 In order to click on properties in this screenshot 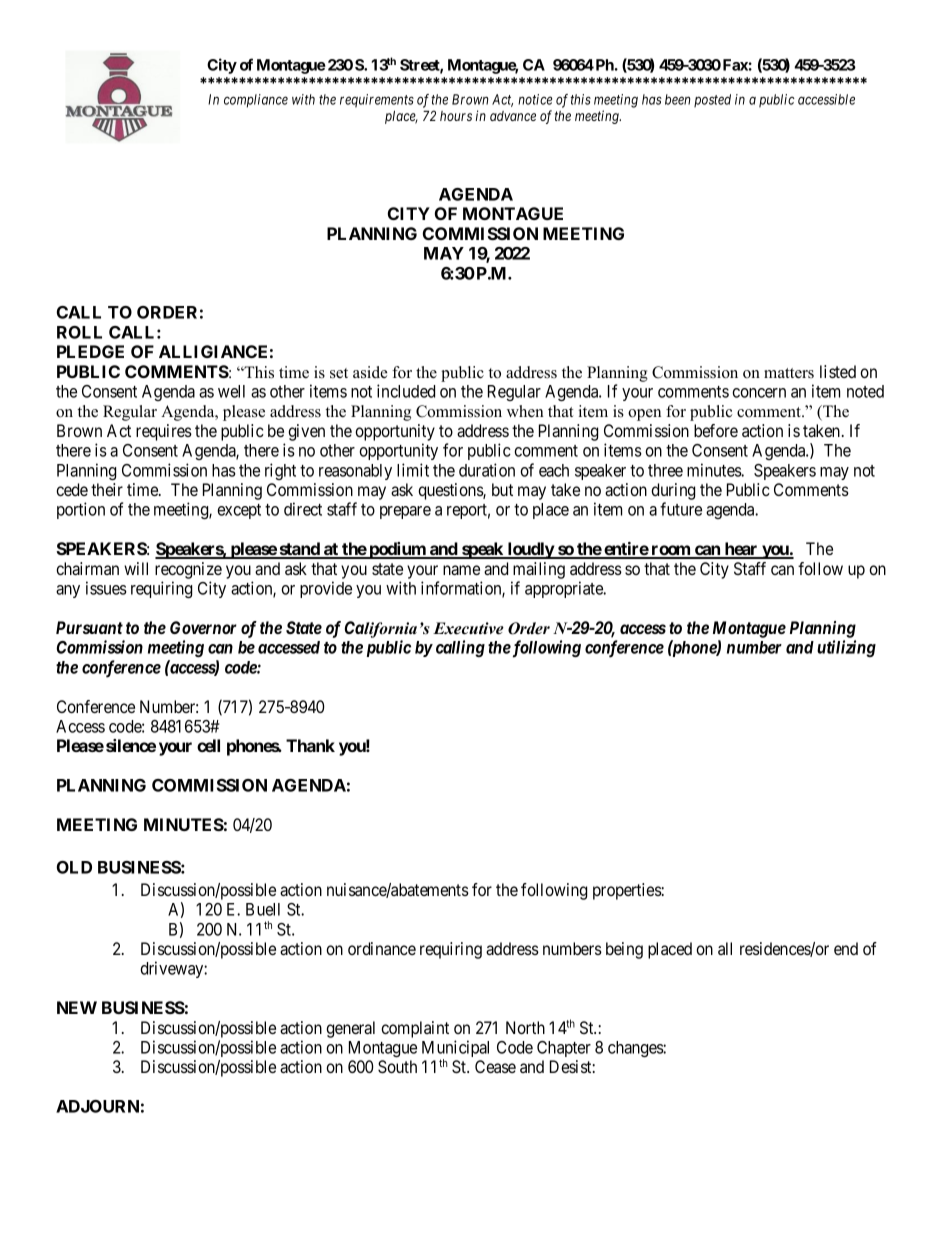, I will do `click(627, 891)`.
